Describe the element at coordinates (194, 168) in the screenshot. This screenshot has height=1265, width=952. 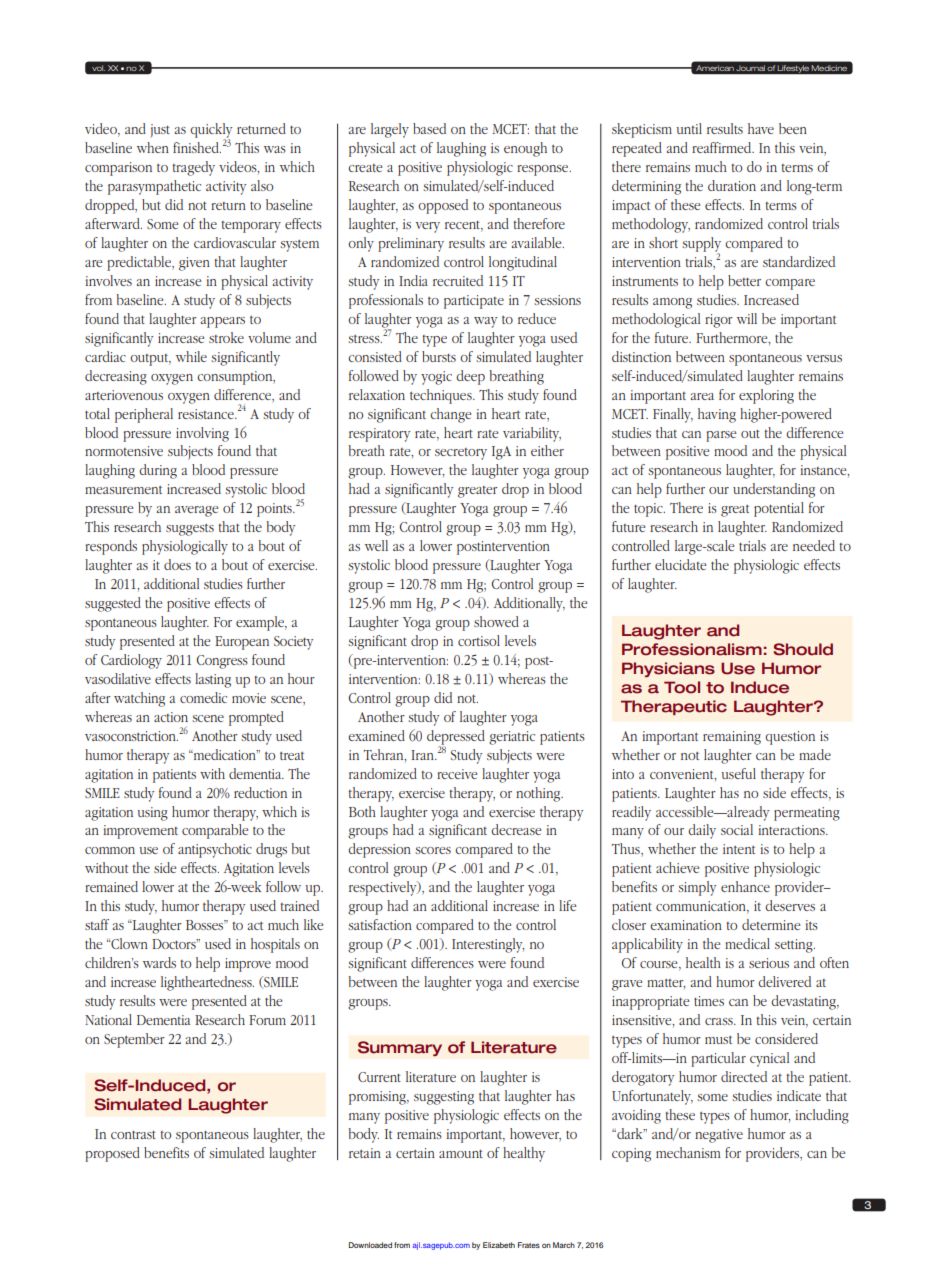
I see `tragedy` at that location.
